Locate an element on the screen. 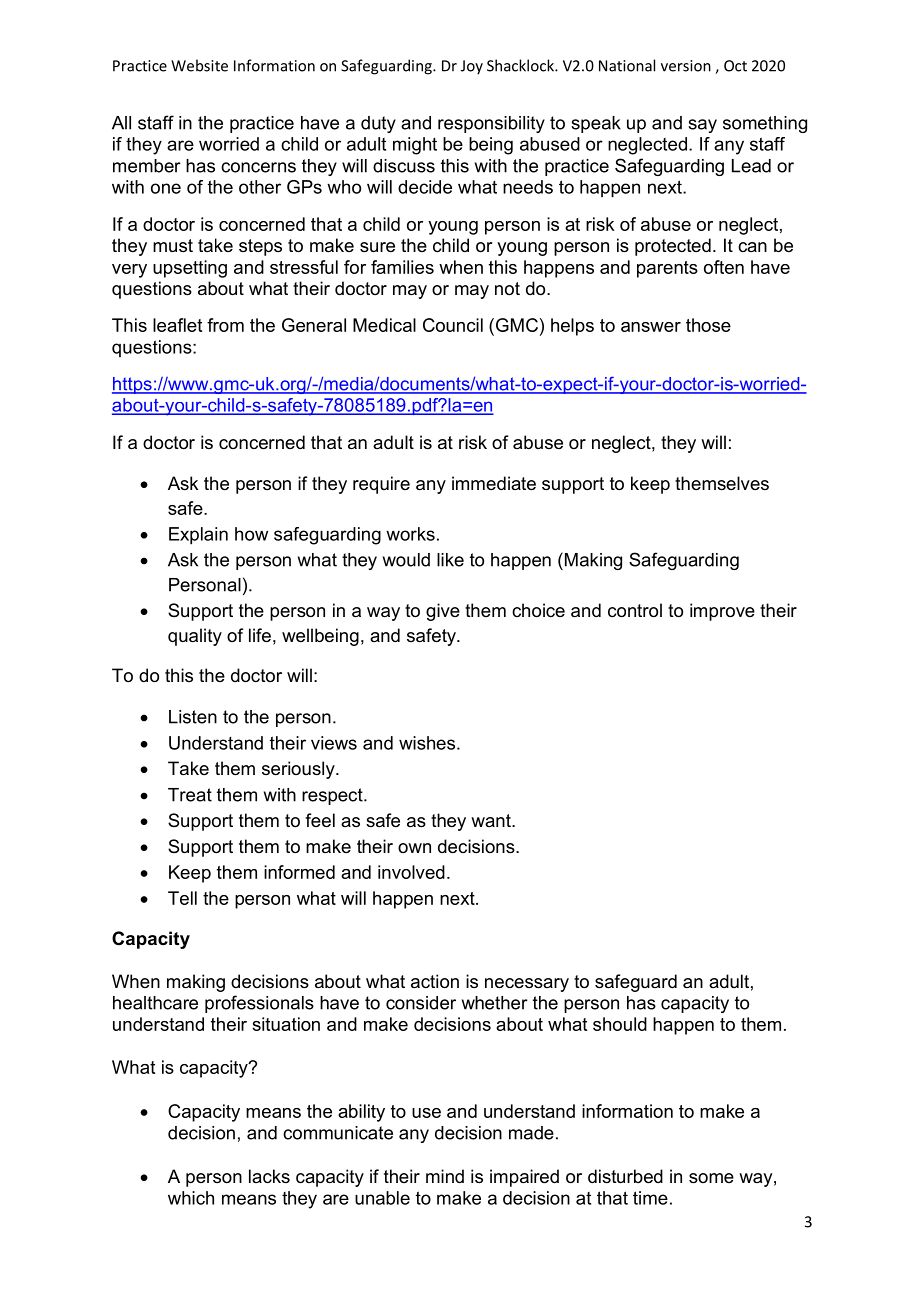  which is located at coordinates (191, 1198).
